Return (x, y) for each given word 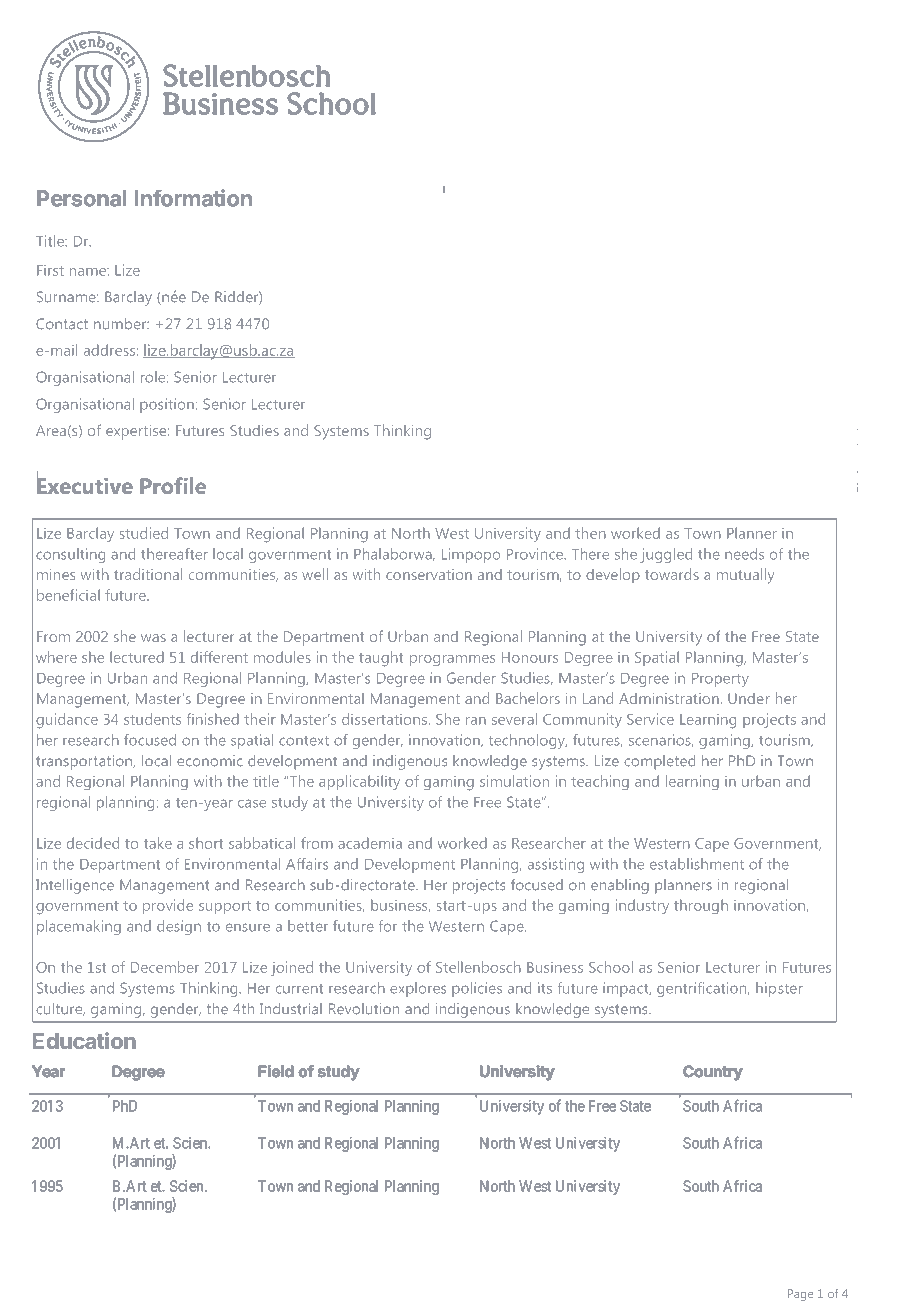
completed (659, 762)
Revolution (364, 1009)
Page (800, 1295)
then (590, 533)
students (152, 719)
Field (276, 1071)
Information (193, 198)
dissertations (386, 719)
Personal (81, 198)
